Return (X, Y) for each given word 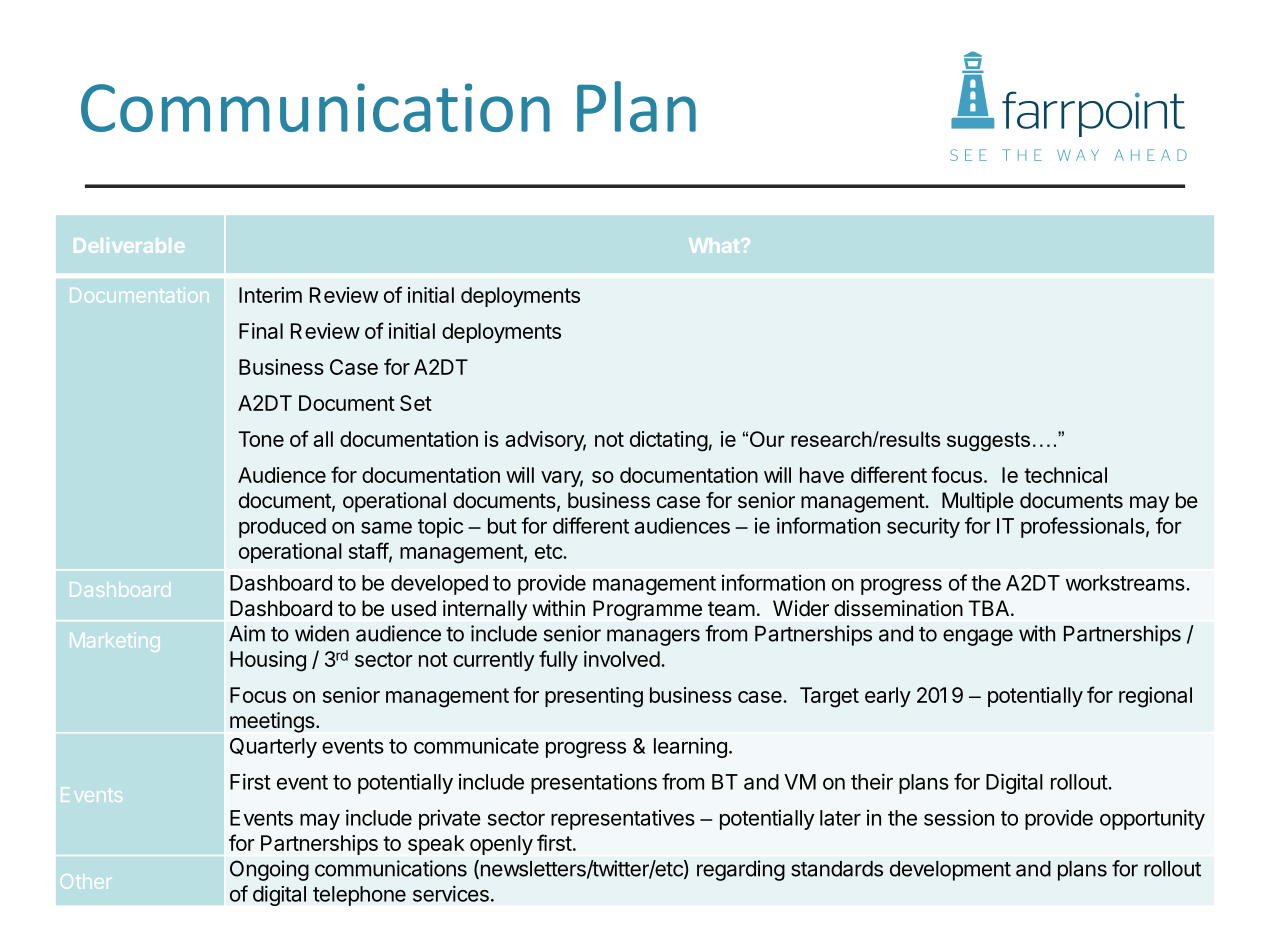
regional (1155, 697)
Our (767, 439)
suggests (988, 441)
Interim (270, 295)
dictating (669, 441)
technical (1065, 475)
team (731, 609)
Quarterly (273, 748)
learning (690, 747)
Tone (261, 439)
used (414, 608)
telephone (359, 896)
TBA (988, 608)
